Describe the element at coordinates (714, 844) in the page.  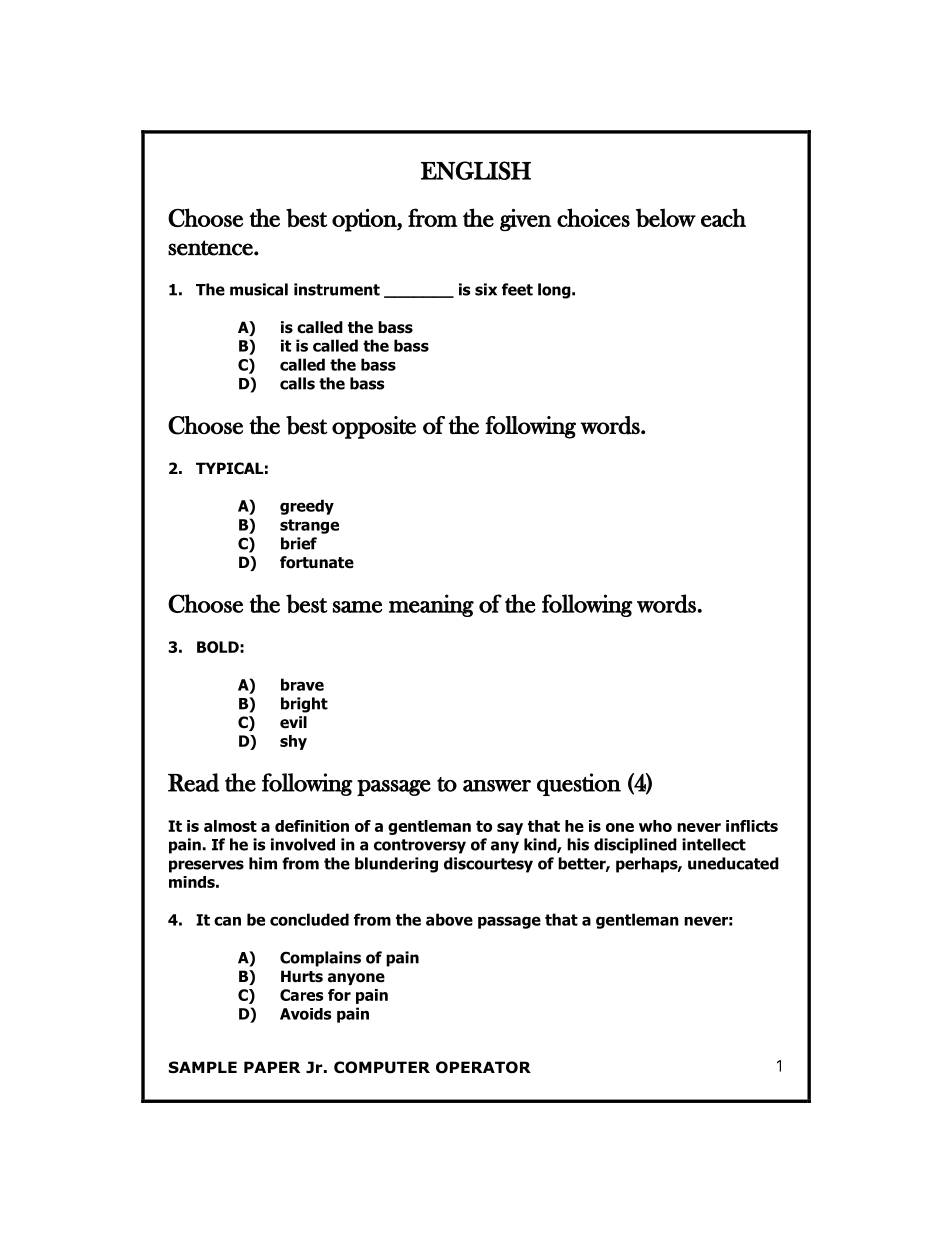
I see `intellect` at that location.
